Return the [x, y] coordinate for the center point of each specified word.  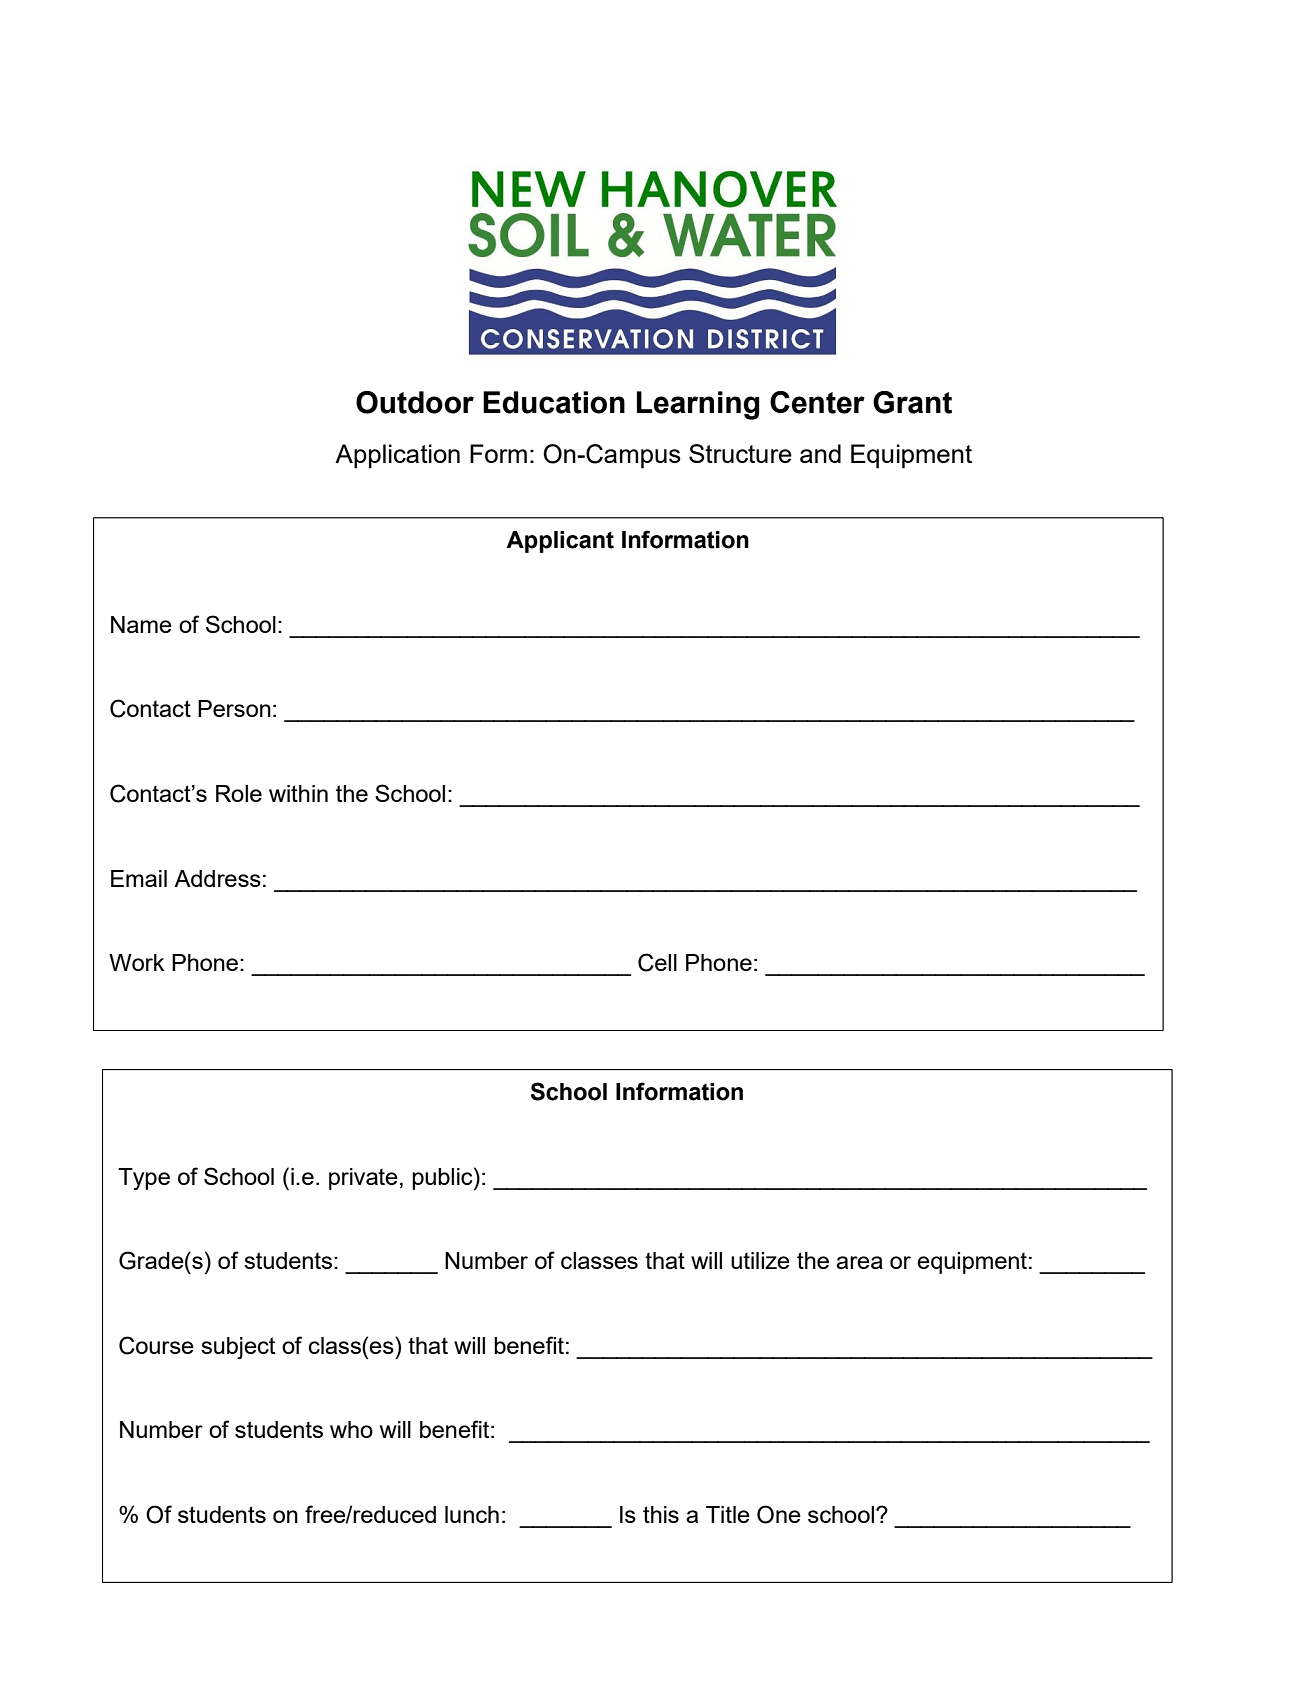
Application [397, 456]
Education [554, 402]
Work [137, 962]
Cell [657, 962]
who [351, 1429]
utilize [760, 1260]
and [820, 453]
